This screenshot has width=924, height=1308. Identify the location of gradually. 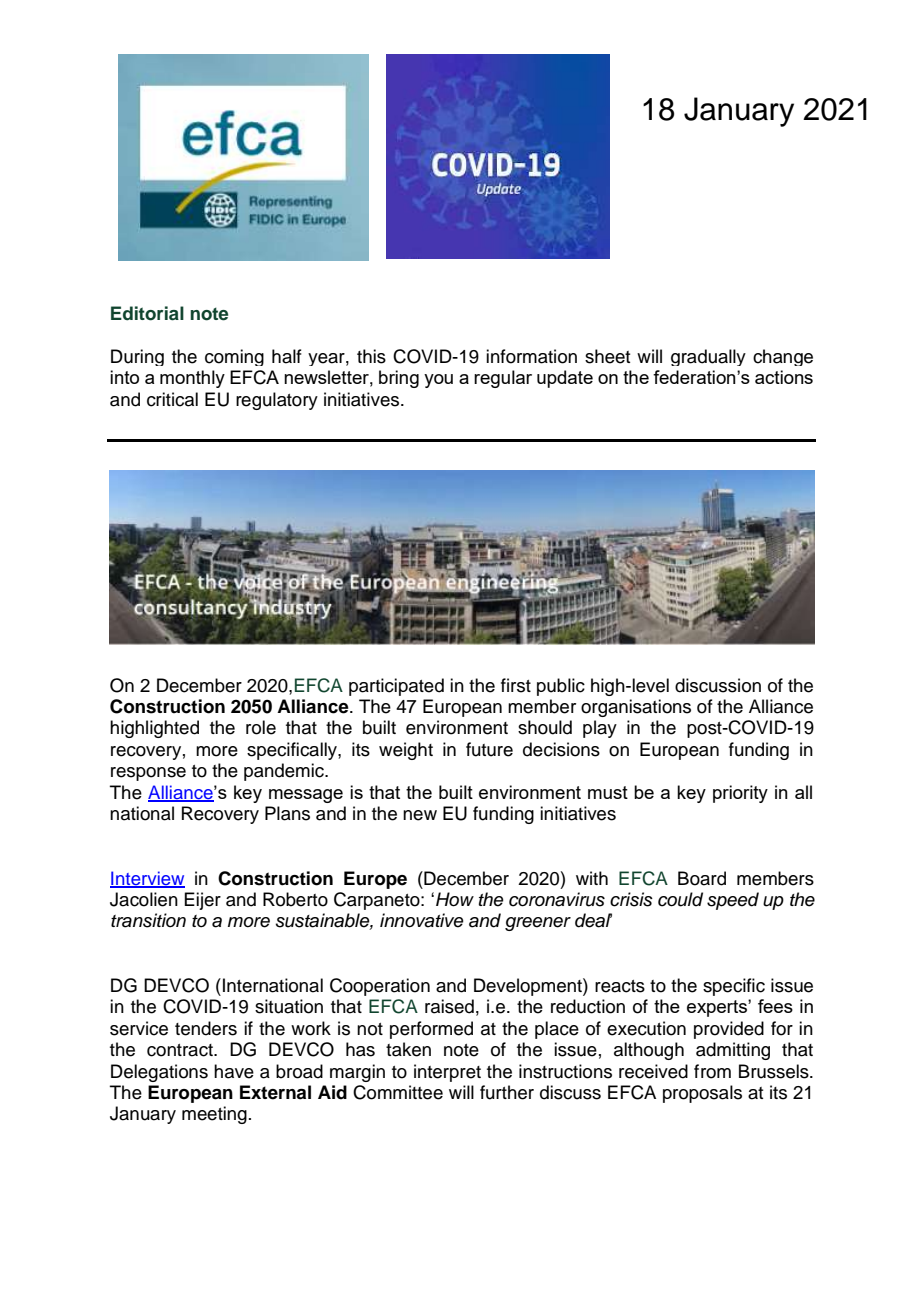
(708, 357).
